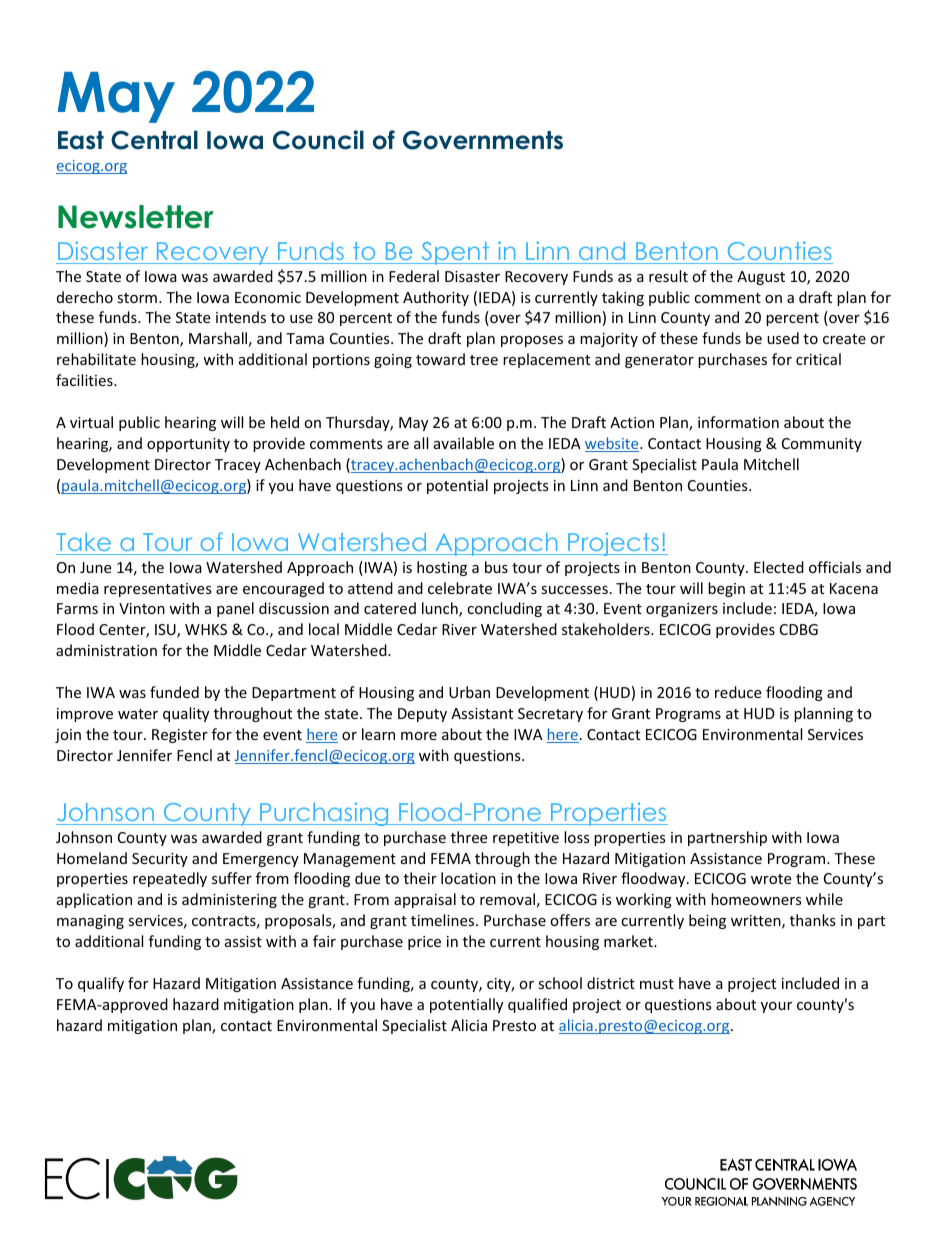 Image resolution: width=952 pixels, height=1233 pixels. What do you see at coordinates (318, 140) in the image?
I see `Council` at bounding box center [318, 140].
